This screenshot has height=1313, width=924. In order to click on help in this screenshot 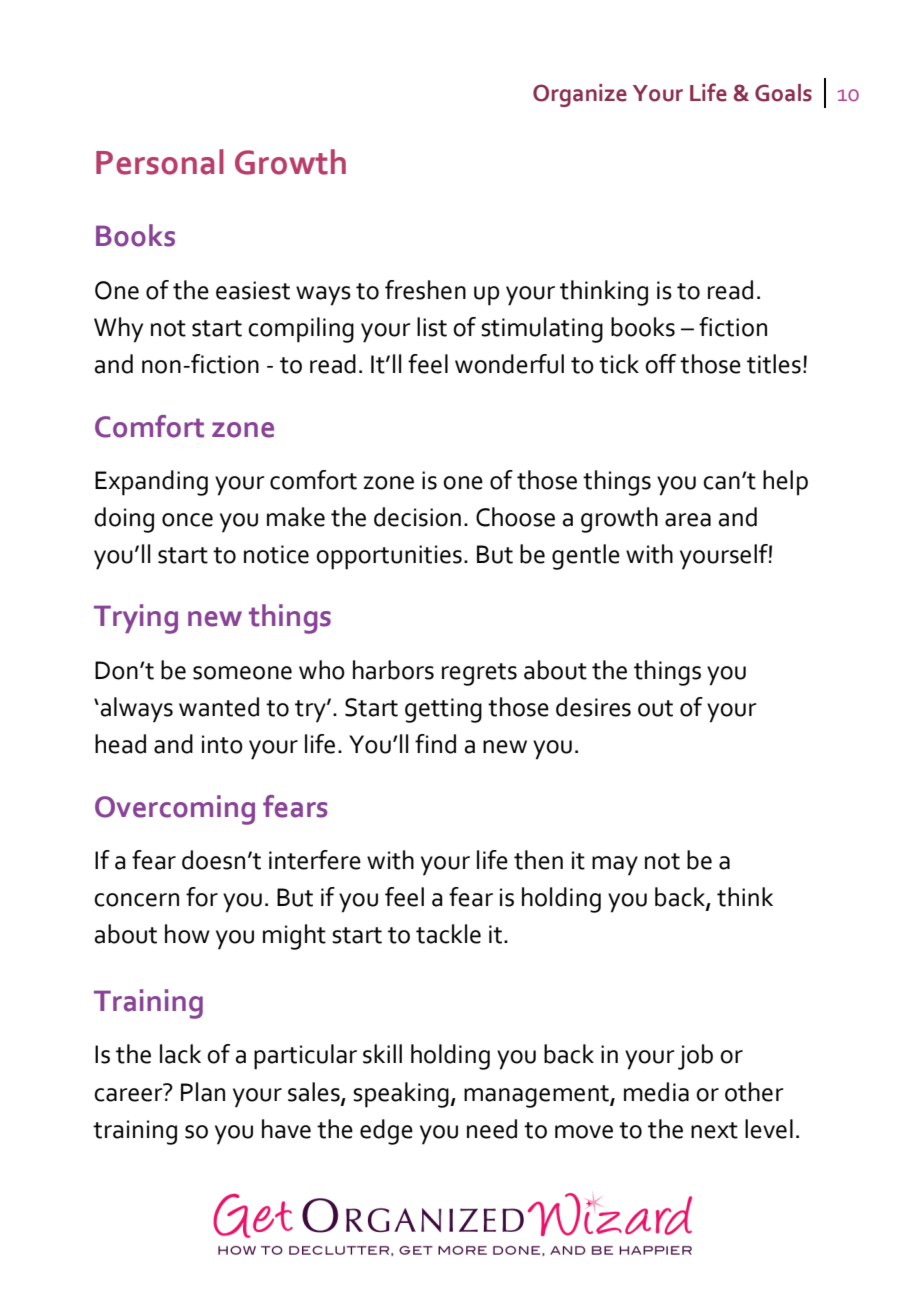, I will do `click(785, 483)`.
